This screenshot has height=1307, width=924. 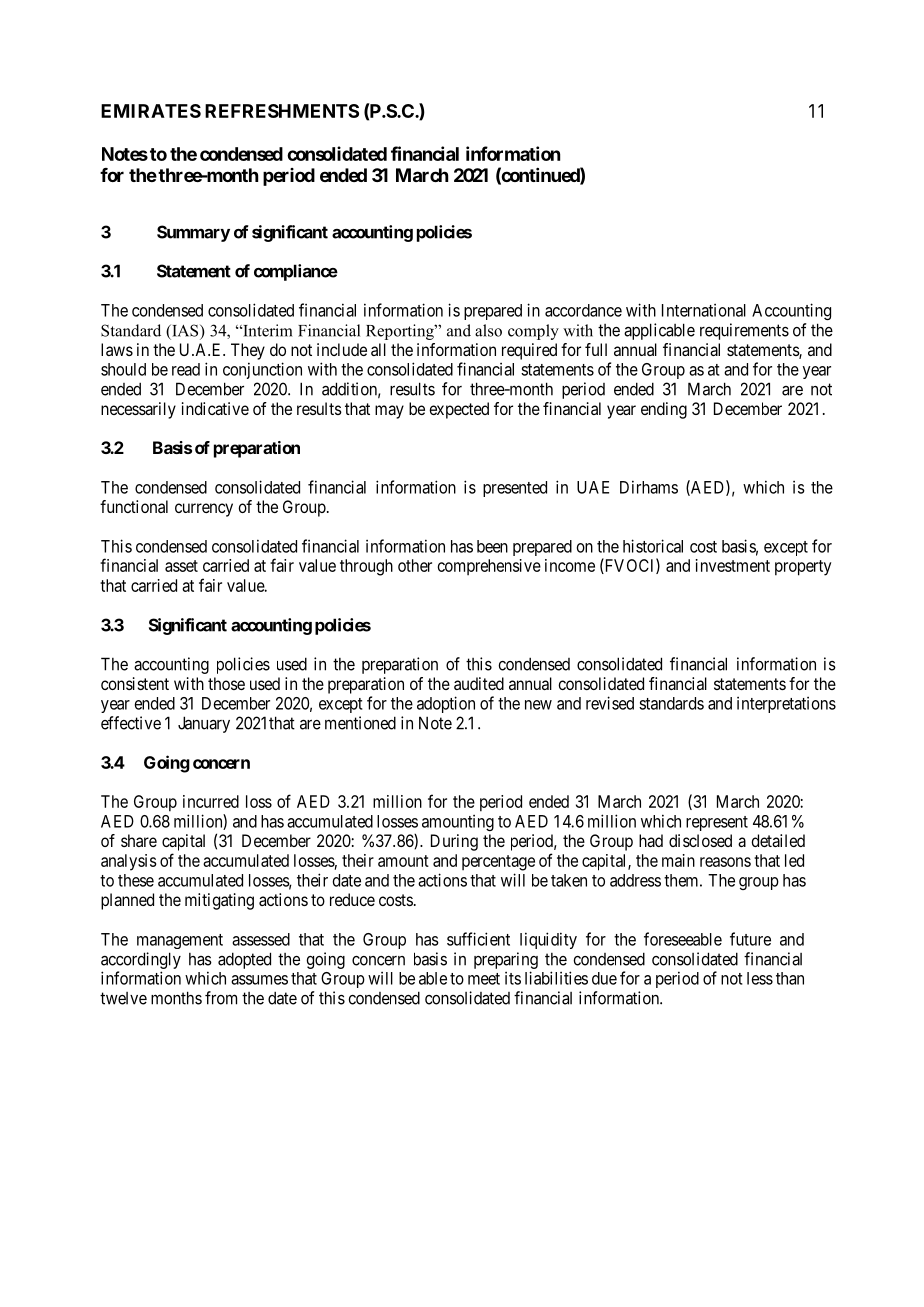 I want to click on REFRESHMENTS, so click(x=282, y=111).
